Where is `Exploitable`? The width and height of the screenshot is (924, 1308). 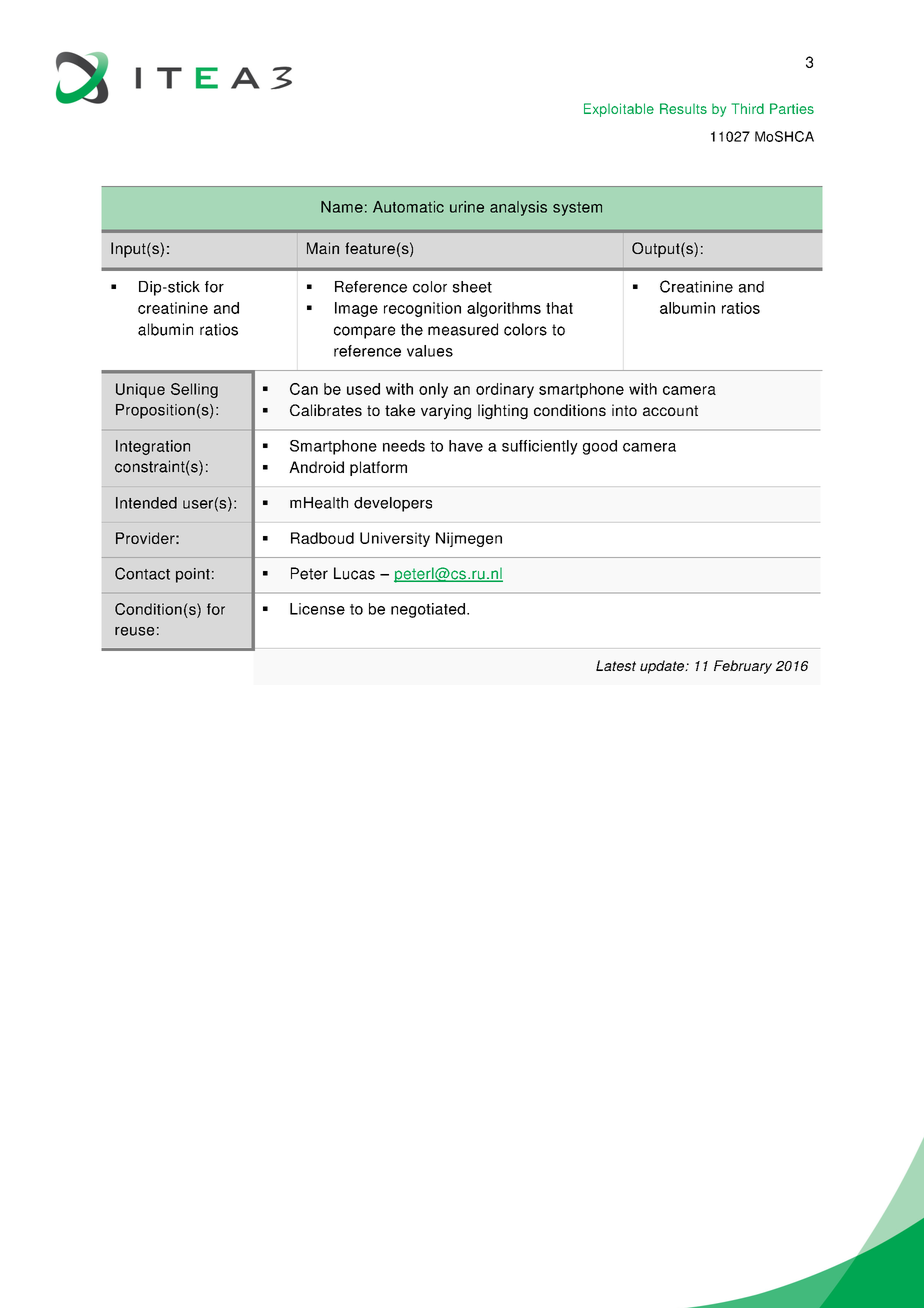
Exploitable is located at coordinates (619, 110).
